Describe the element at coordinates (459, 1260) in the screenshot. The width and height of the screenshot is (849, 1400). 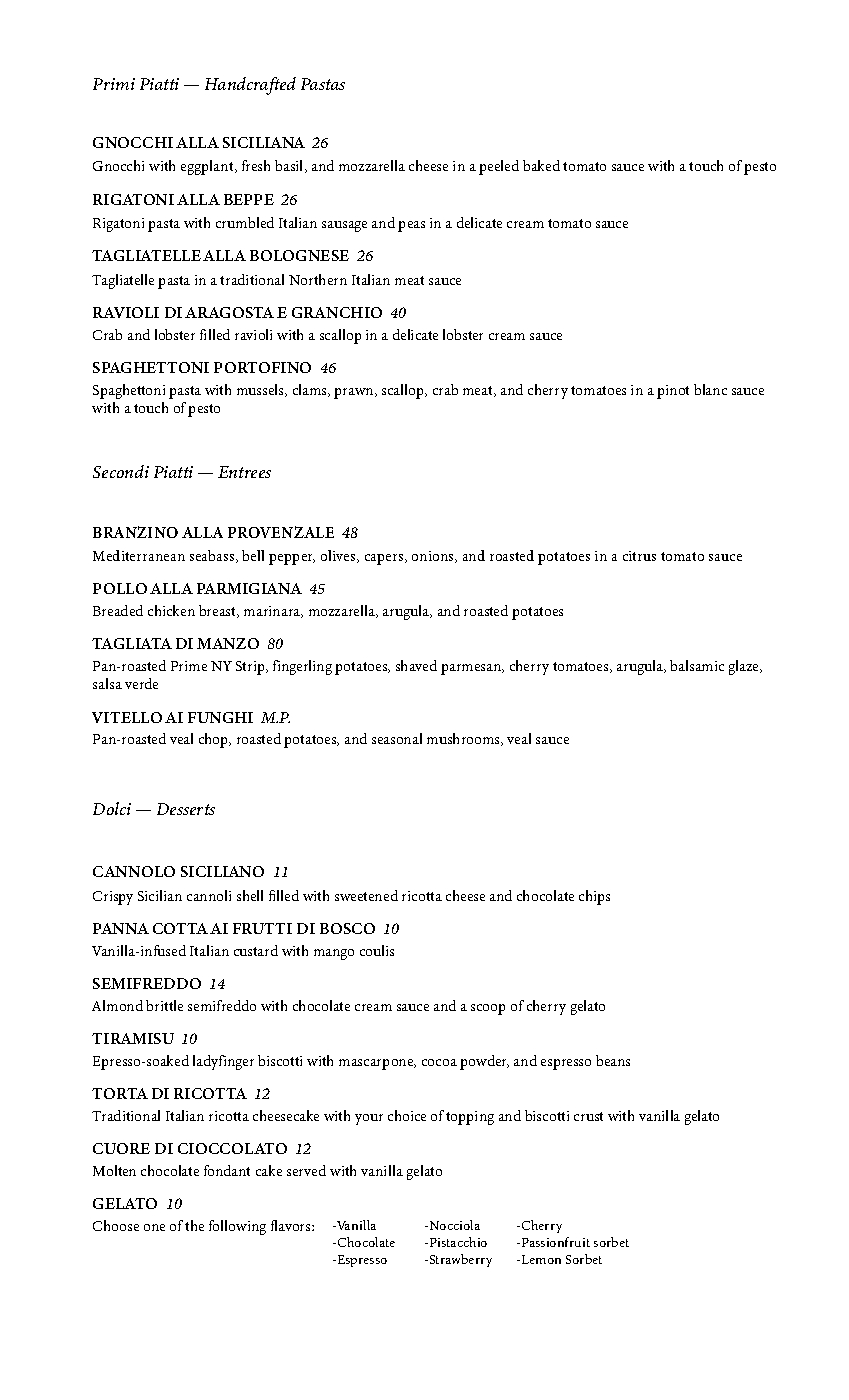
I see `Strawberry` at that location.
